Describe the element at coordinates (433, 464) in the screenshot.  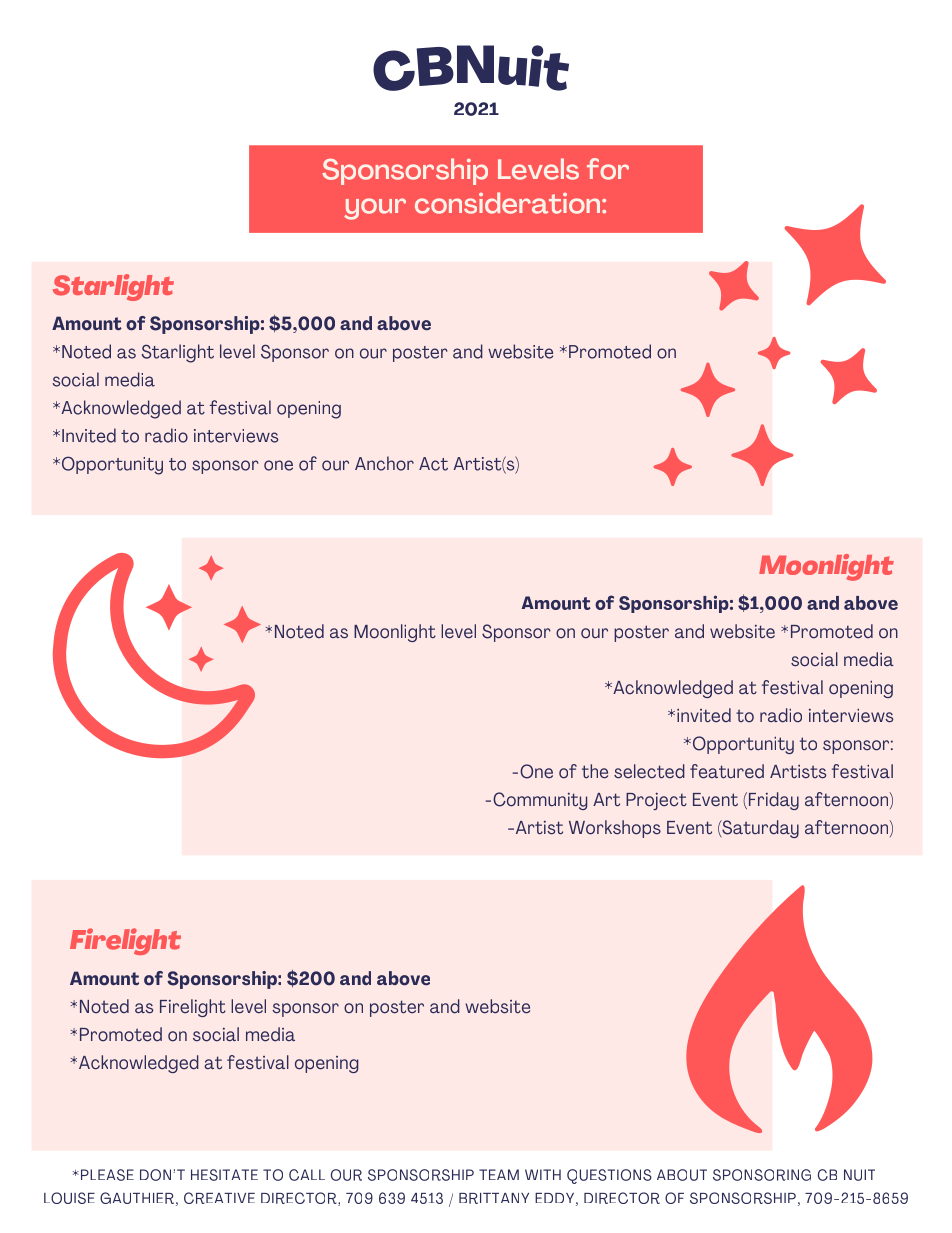
I see `Act` at that location.
